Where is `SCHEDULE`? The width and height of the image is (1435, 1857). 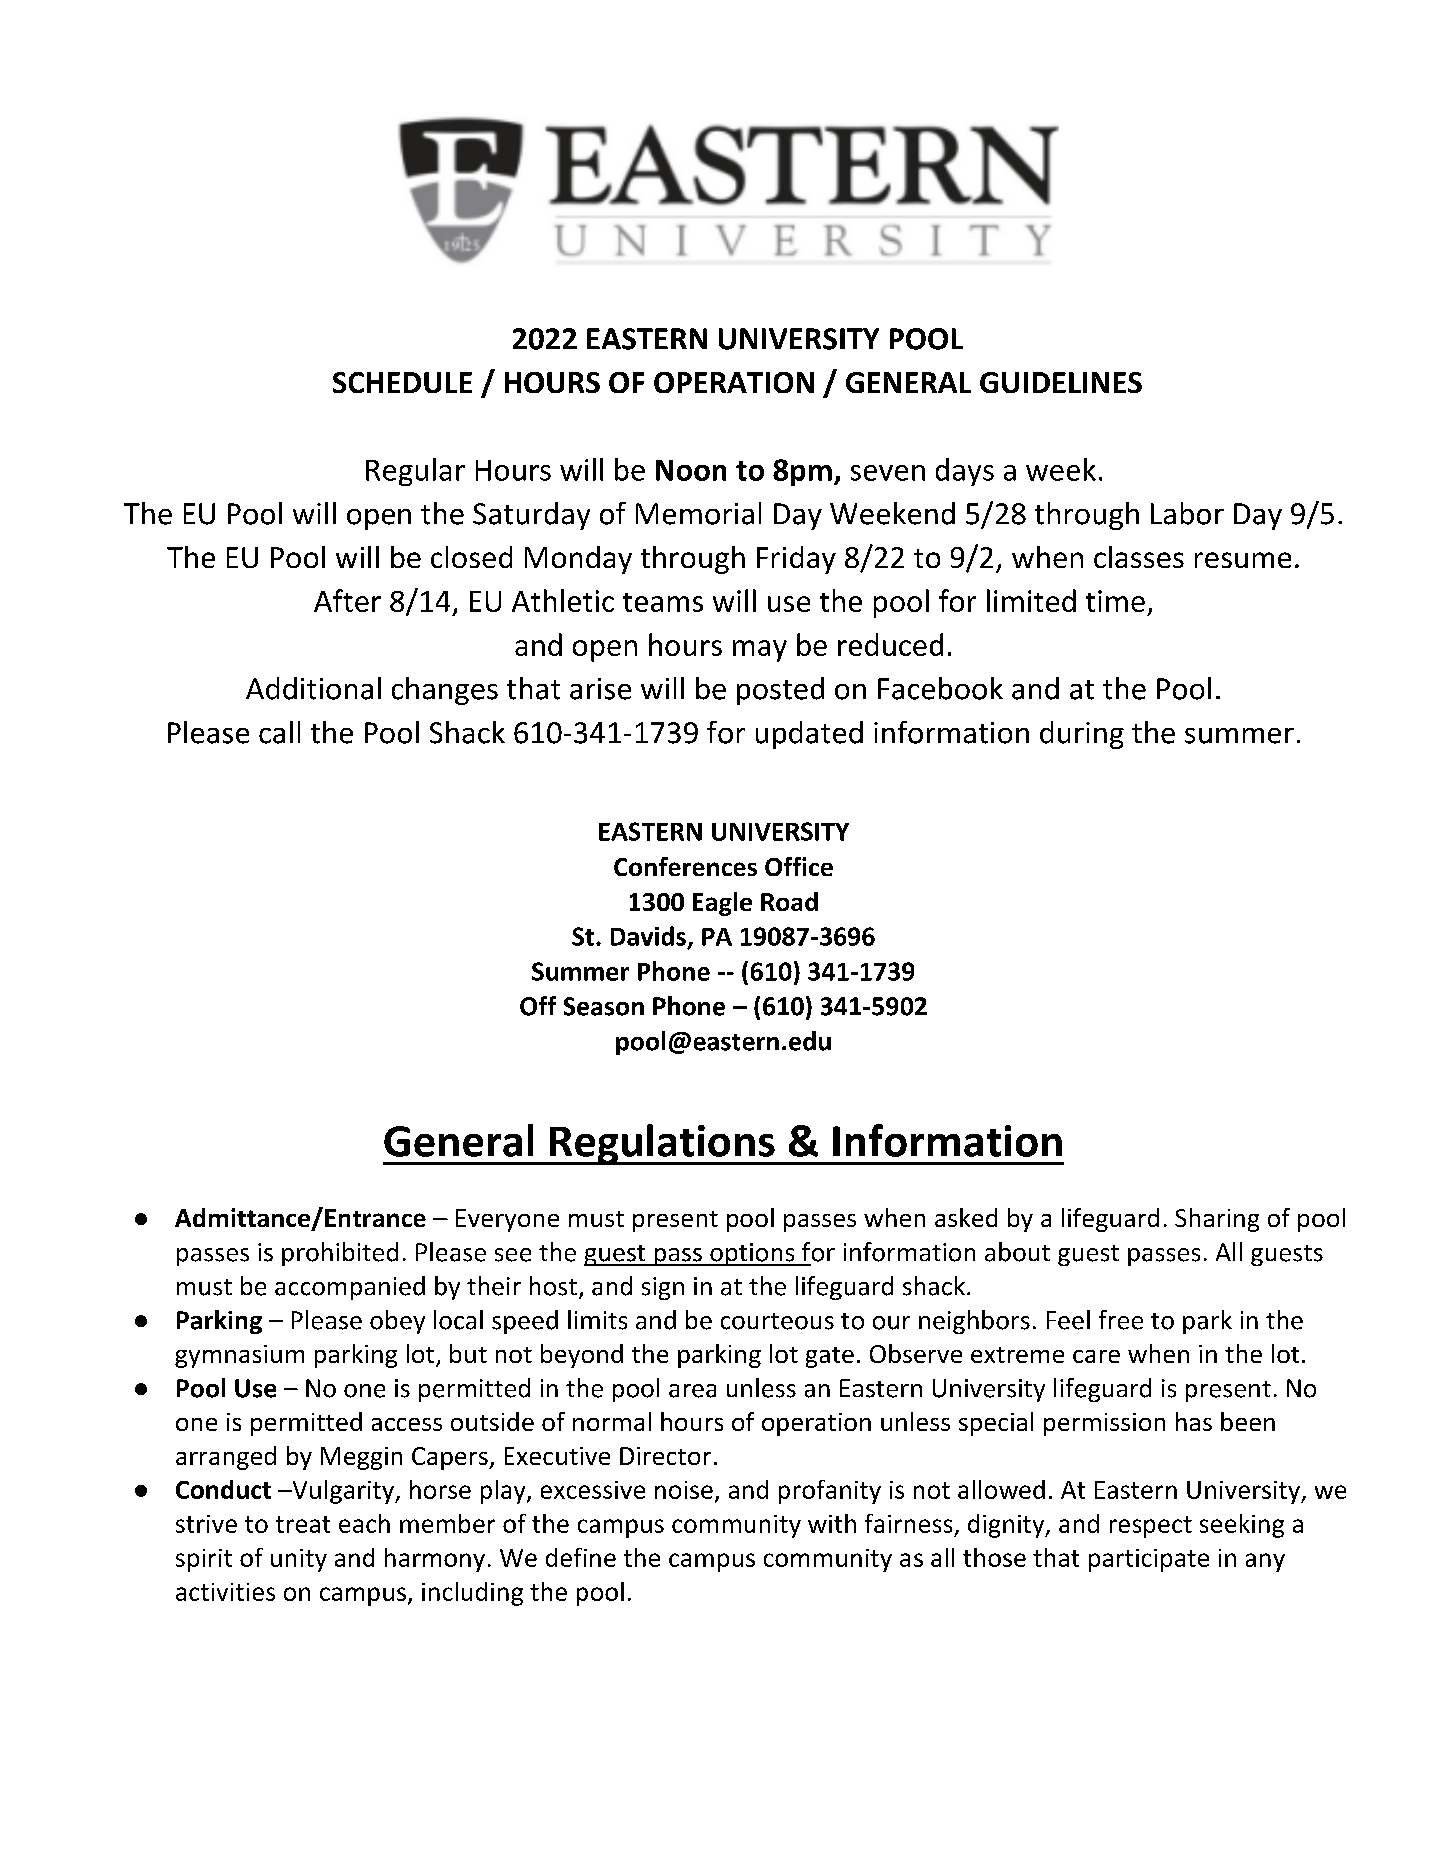
SCHEDULE is located at coordinates (402, 382).
